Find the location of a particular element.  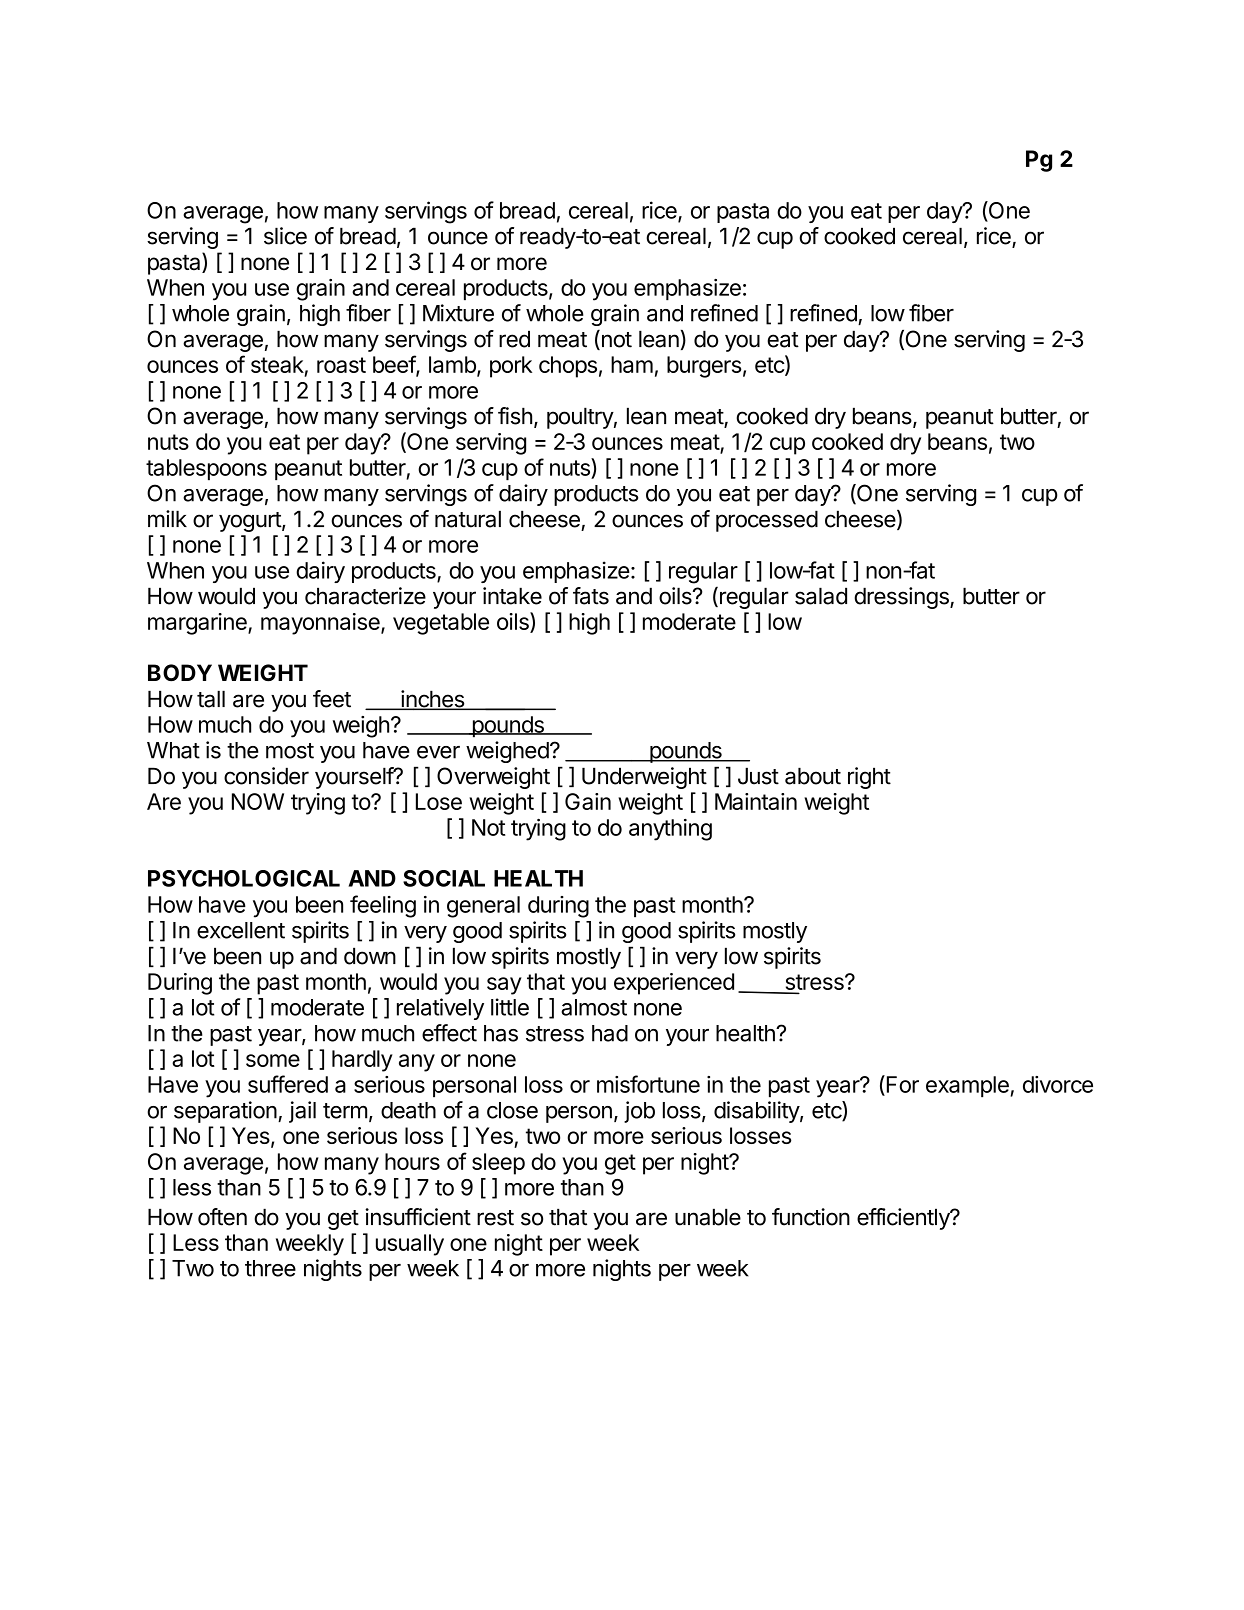

Gain is located at coordinates (588, 801).
